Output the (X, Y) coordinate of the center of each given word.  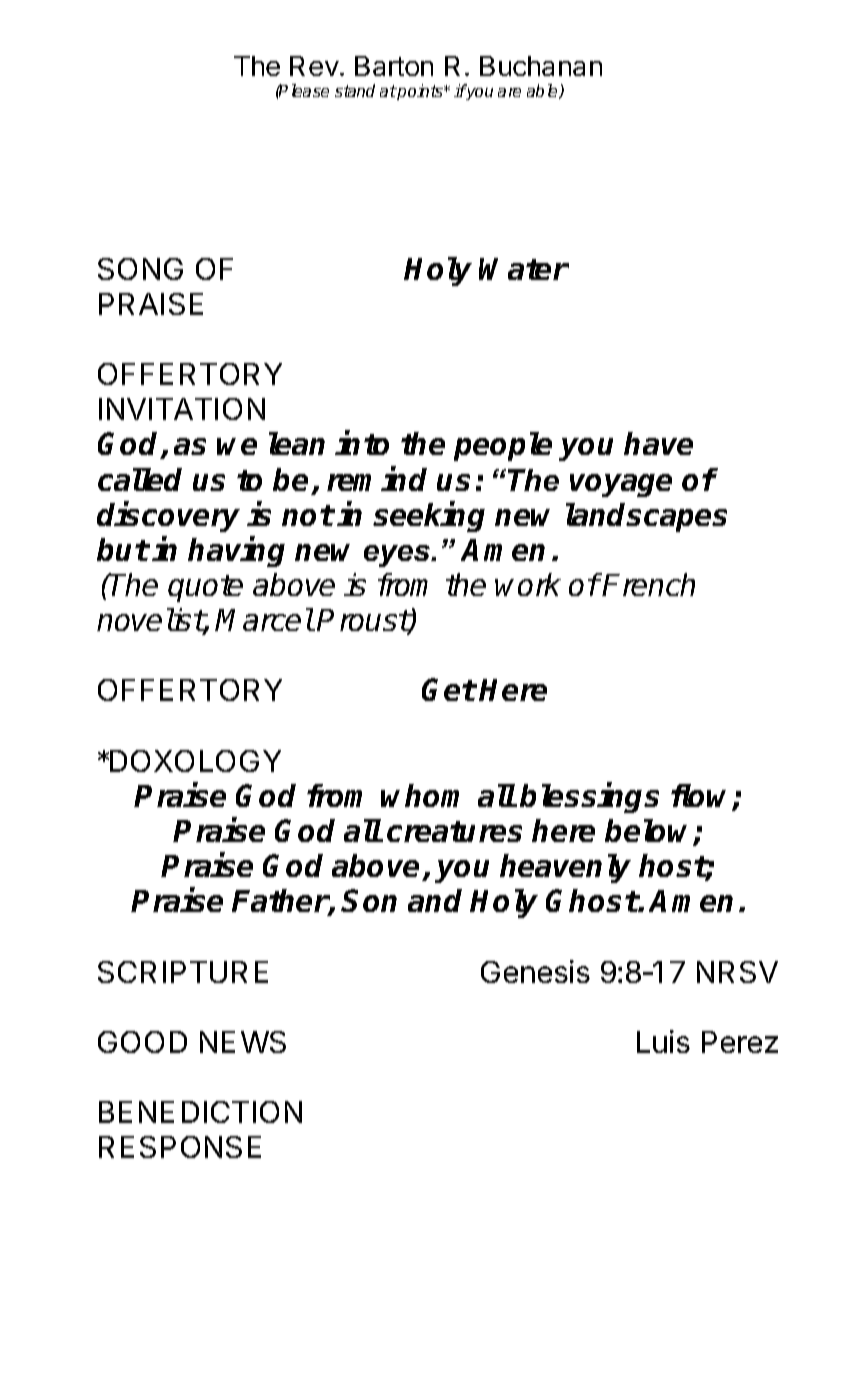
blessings (589, 798)
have (658, 443)
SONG (140, 269)
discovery (168, 517)
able (544, 91)
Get (449, 689)
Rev (314, 66)
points (420, 92)
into (362, 443)
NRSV (737, 972)
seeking (429, 517)
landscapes (646, 517)
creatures (454, 831)
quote (205, 588)
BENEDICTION (200, 1112)
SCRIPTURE (183, 972)
